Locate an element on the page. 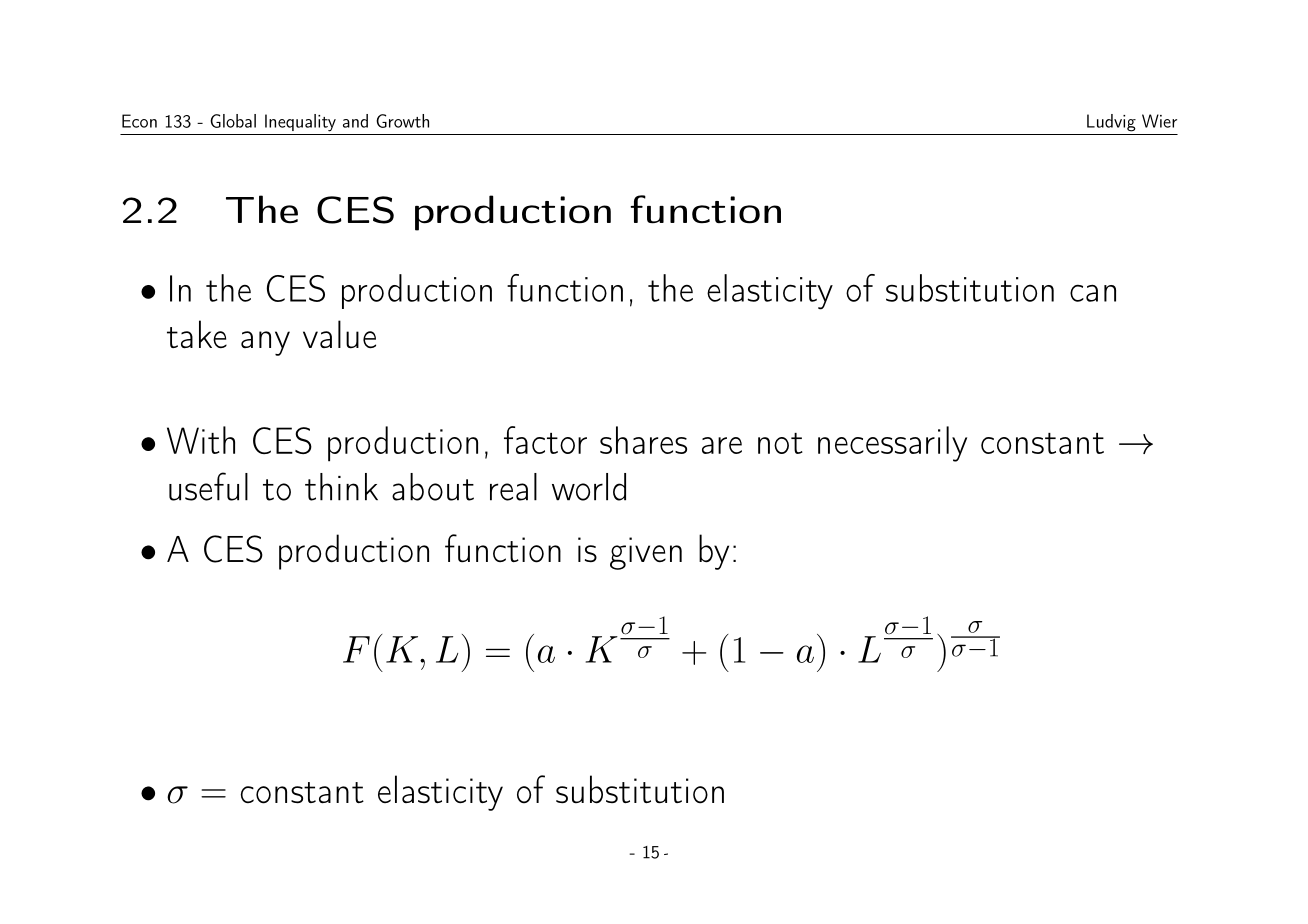 The width and height of the document is (1308, 924). shares is located at coordinates (643, 440).
